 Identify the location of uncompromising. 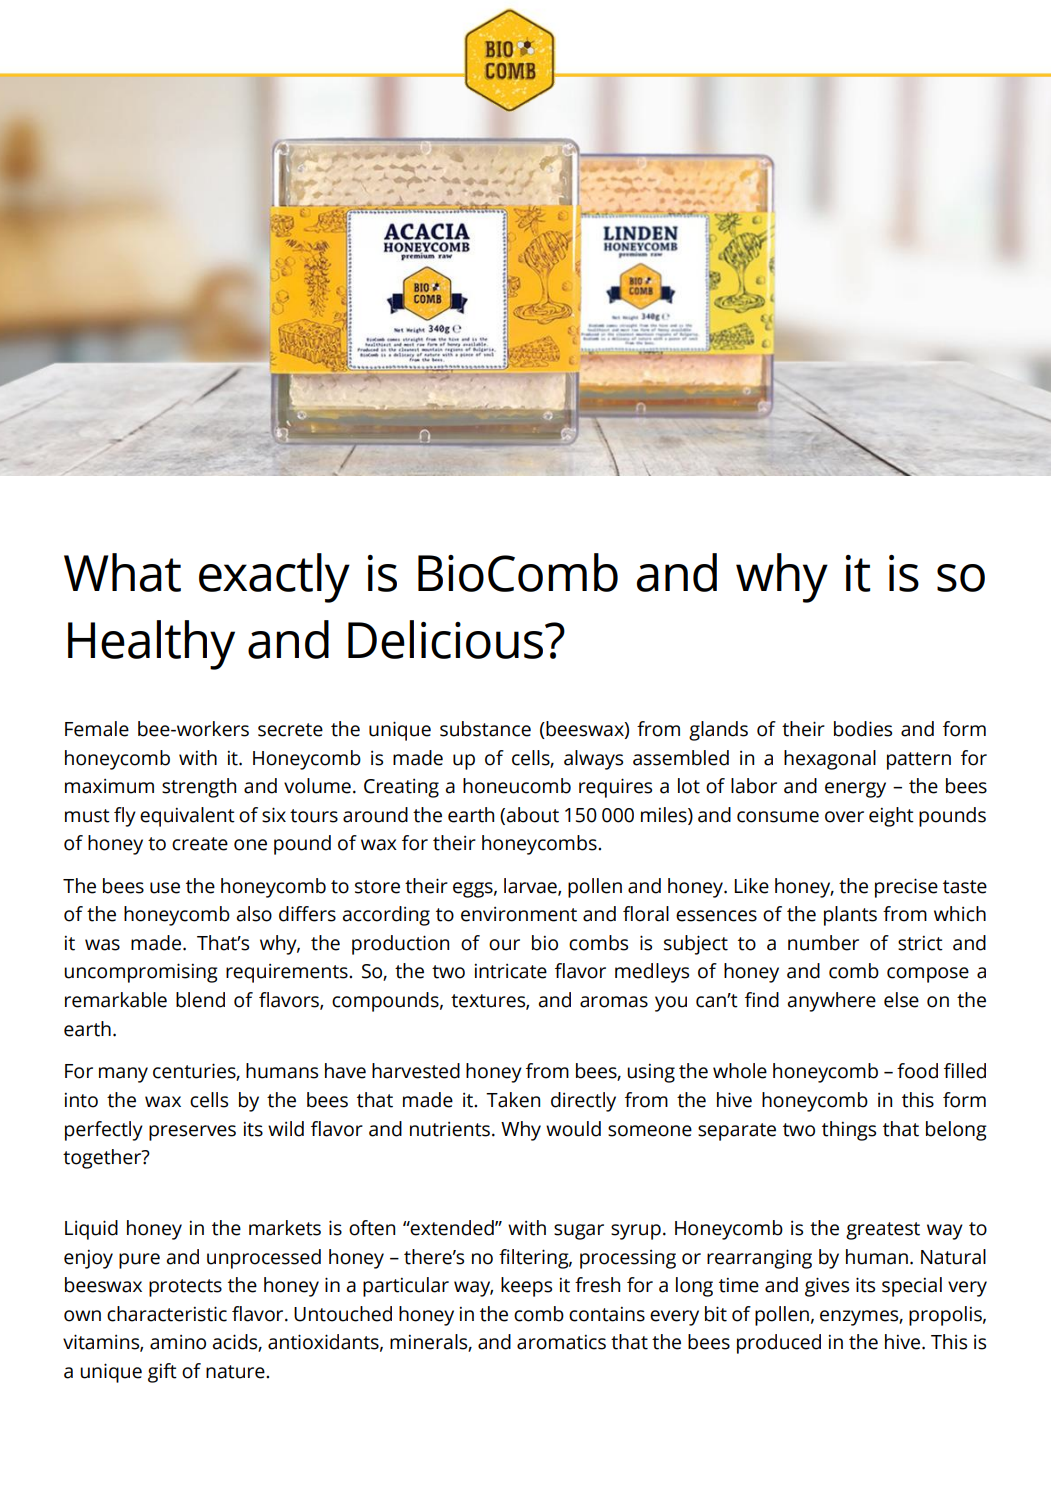
(141, 973).
